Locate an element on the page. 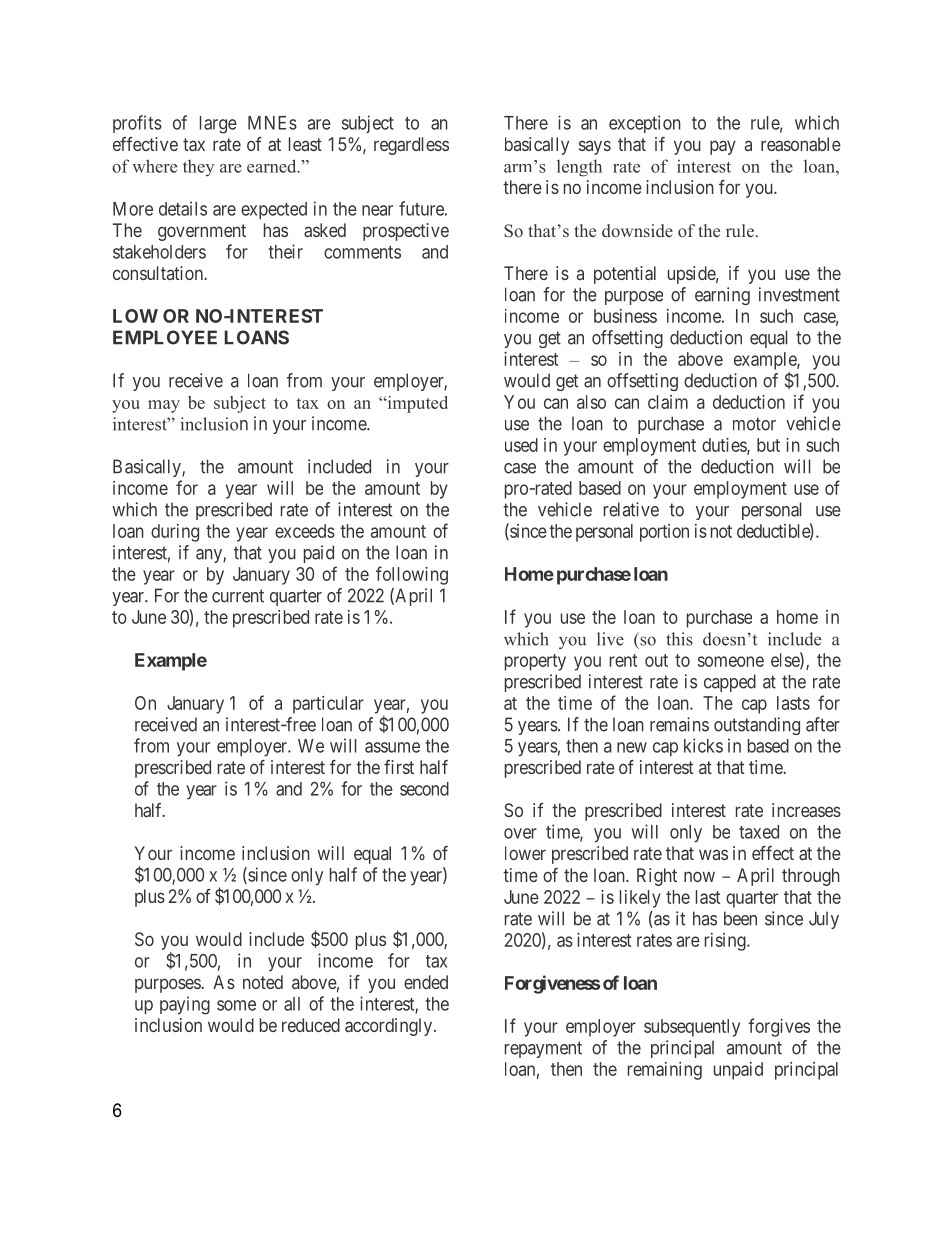 The width and height of the document is (952, 1233). they is located at coordinates (198, 168).
